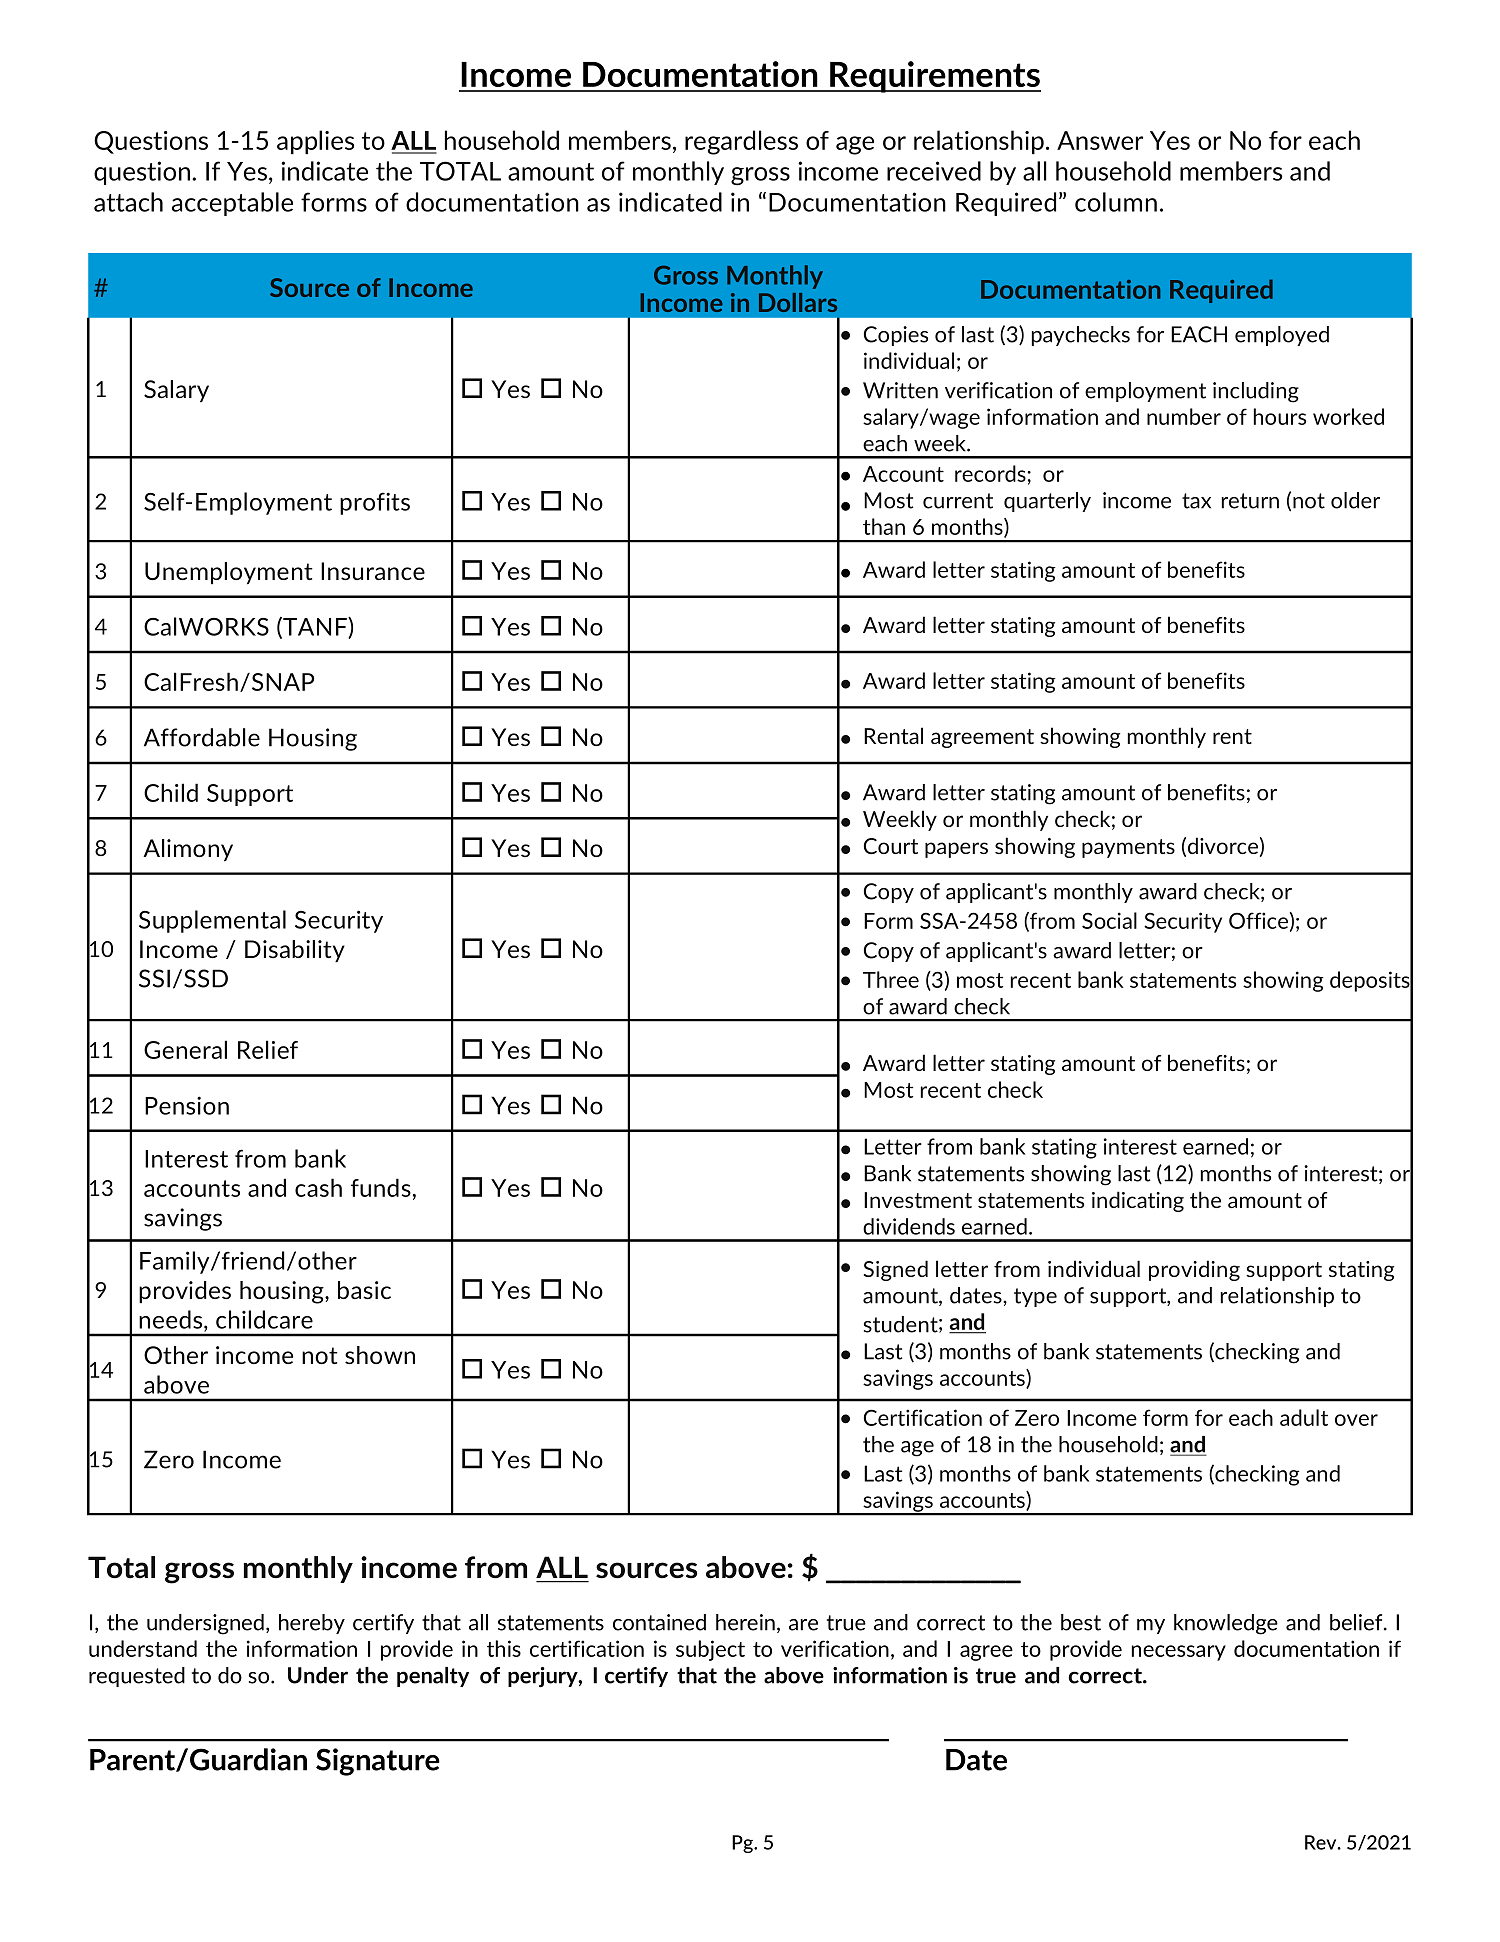 The height and width of the screenshot is (1942, 1500). What do you see at coordinates (375, 503) in the screenshot?
I see `profits` at bounding box center [375, 503].
